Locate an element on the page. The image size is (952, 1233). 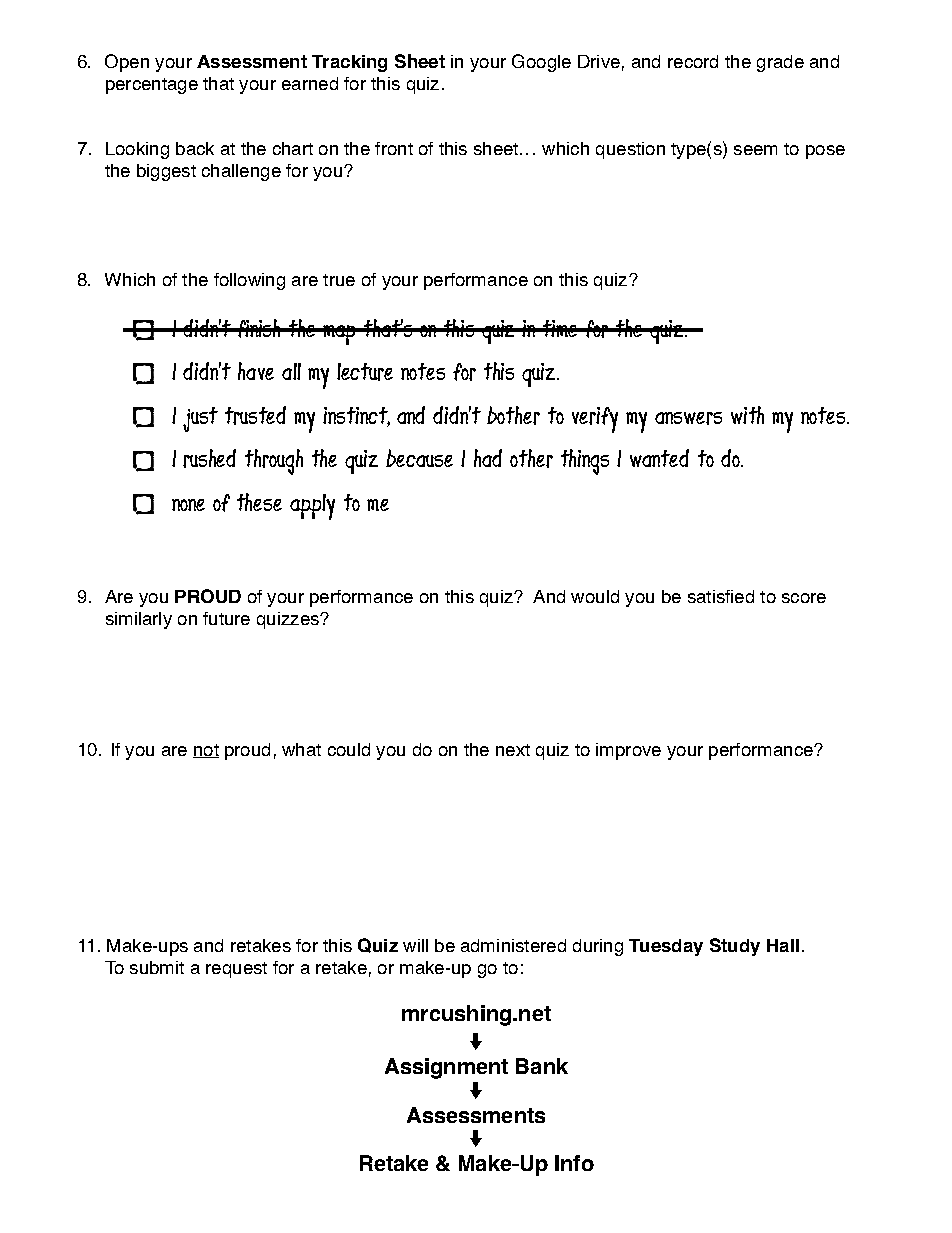
request is located at coordinates (236, 970).
